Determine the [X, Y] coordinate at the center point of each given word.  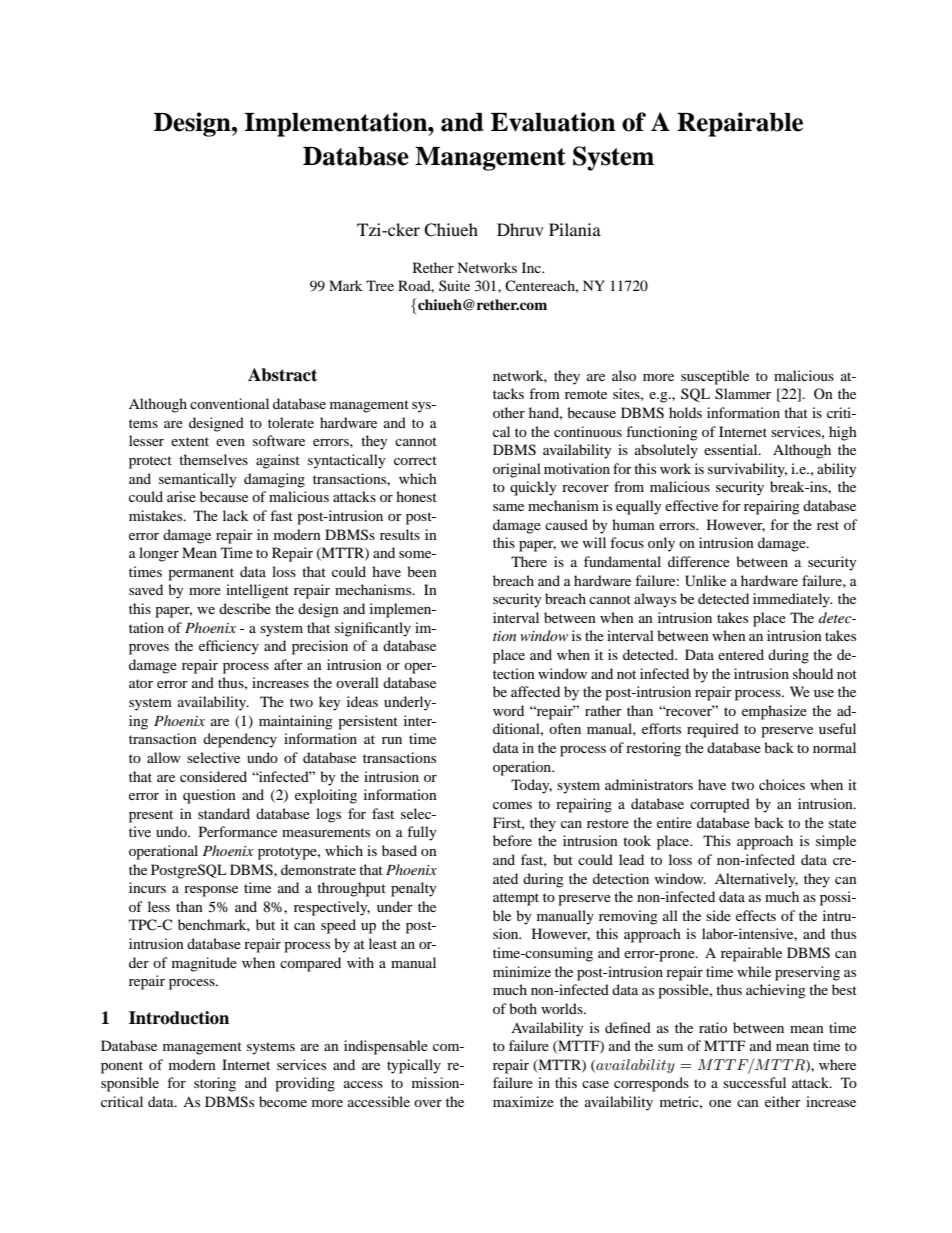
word [508, 710]
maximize [523, 1101]
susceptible [715, 377]
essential [732, 449]
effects [756, 915]
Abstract [282, 375]
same [508, 507]
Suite [454, 285]
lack [235, 515]
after [288, 664]
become [283, 1101]
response [211, 891]
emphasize [774, 712]
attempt [516, 899]
